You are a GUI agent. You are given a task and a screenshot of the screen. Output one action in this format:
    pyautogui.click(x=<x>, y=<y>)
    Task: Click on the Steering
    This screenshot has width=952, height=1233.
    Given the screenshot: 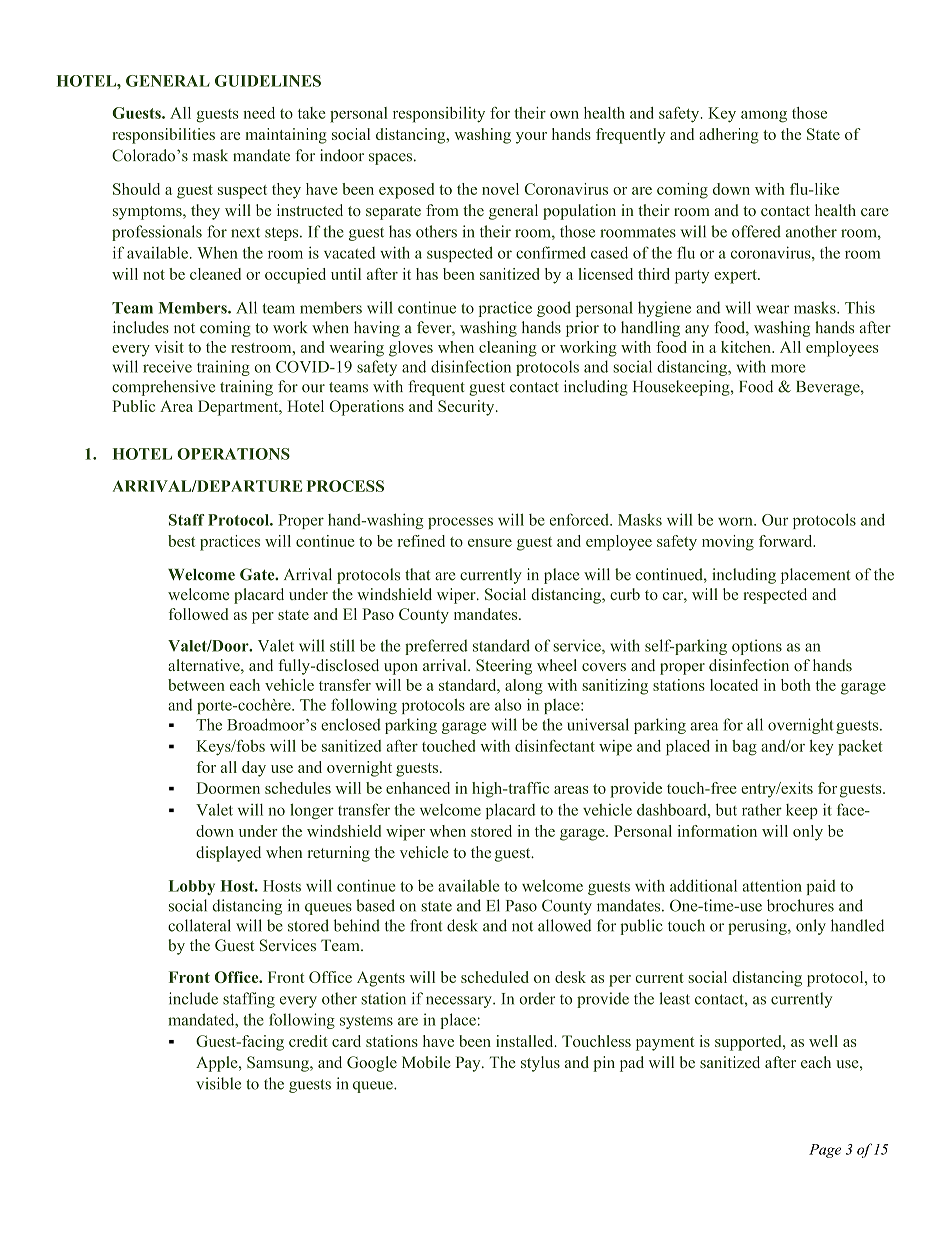 What is the action you would take?
    pyautogui.click(x=504, y=667)
